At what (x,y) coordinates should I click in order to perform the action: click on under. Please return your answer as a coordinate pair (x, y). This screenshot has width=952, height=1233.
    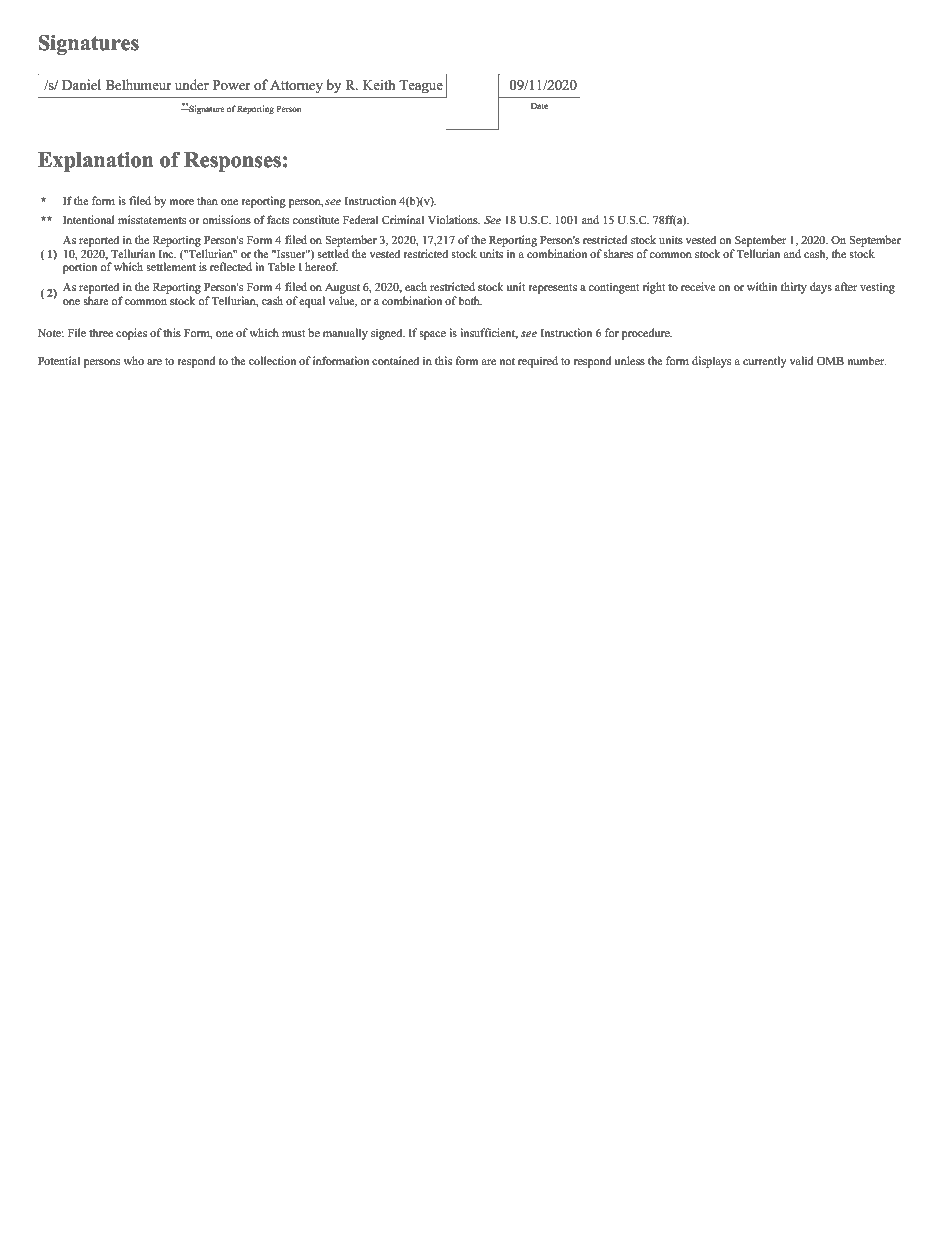
    Looking at the image, I should click on (192, 85).
